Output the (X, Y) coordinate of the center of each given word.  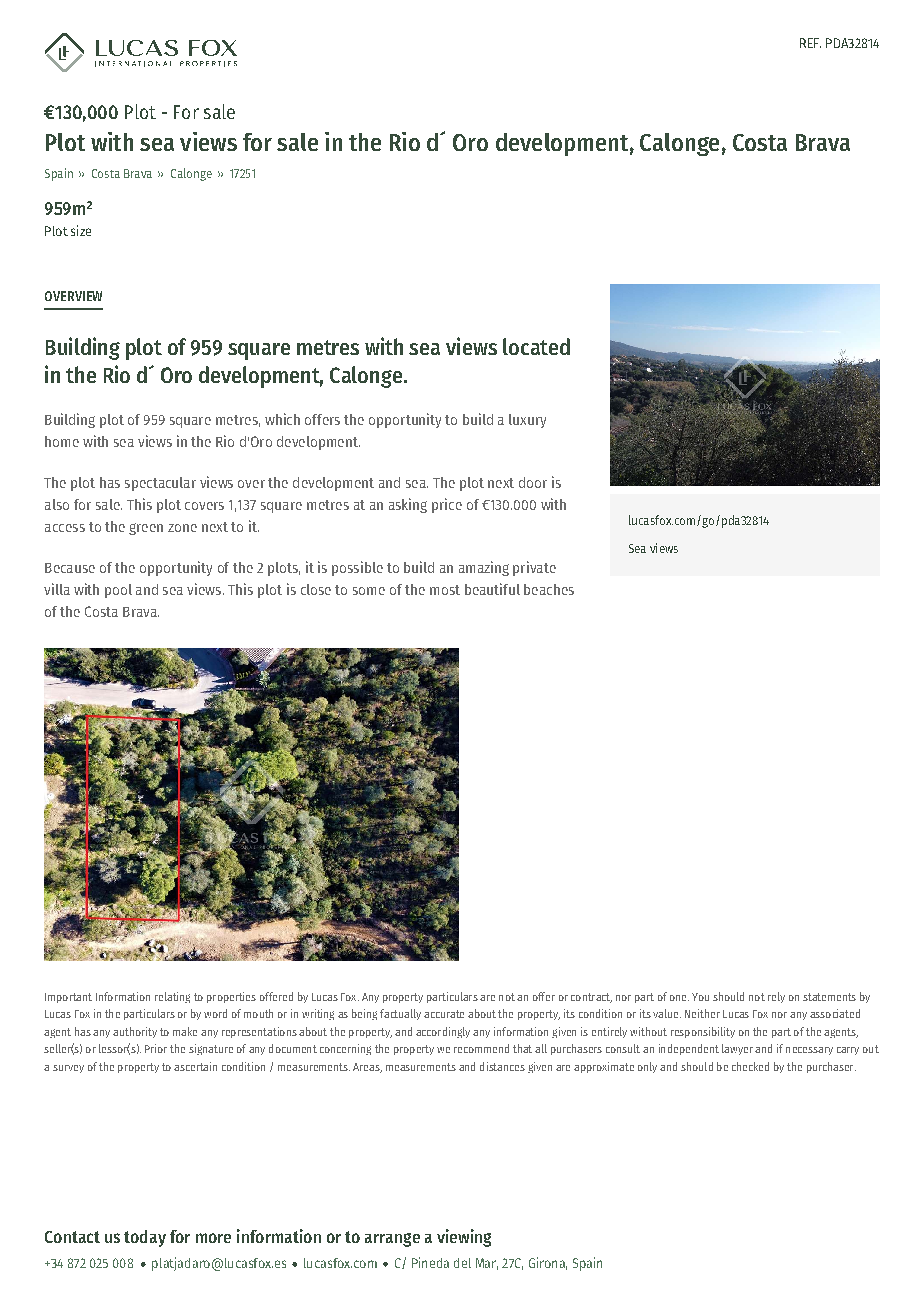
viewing (464, 1238)
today (145, 1238)
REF (810, 43)
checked (750, 1066)
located (536, 346)
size (81, 230)
